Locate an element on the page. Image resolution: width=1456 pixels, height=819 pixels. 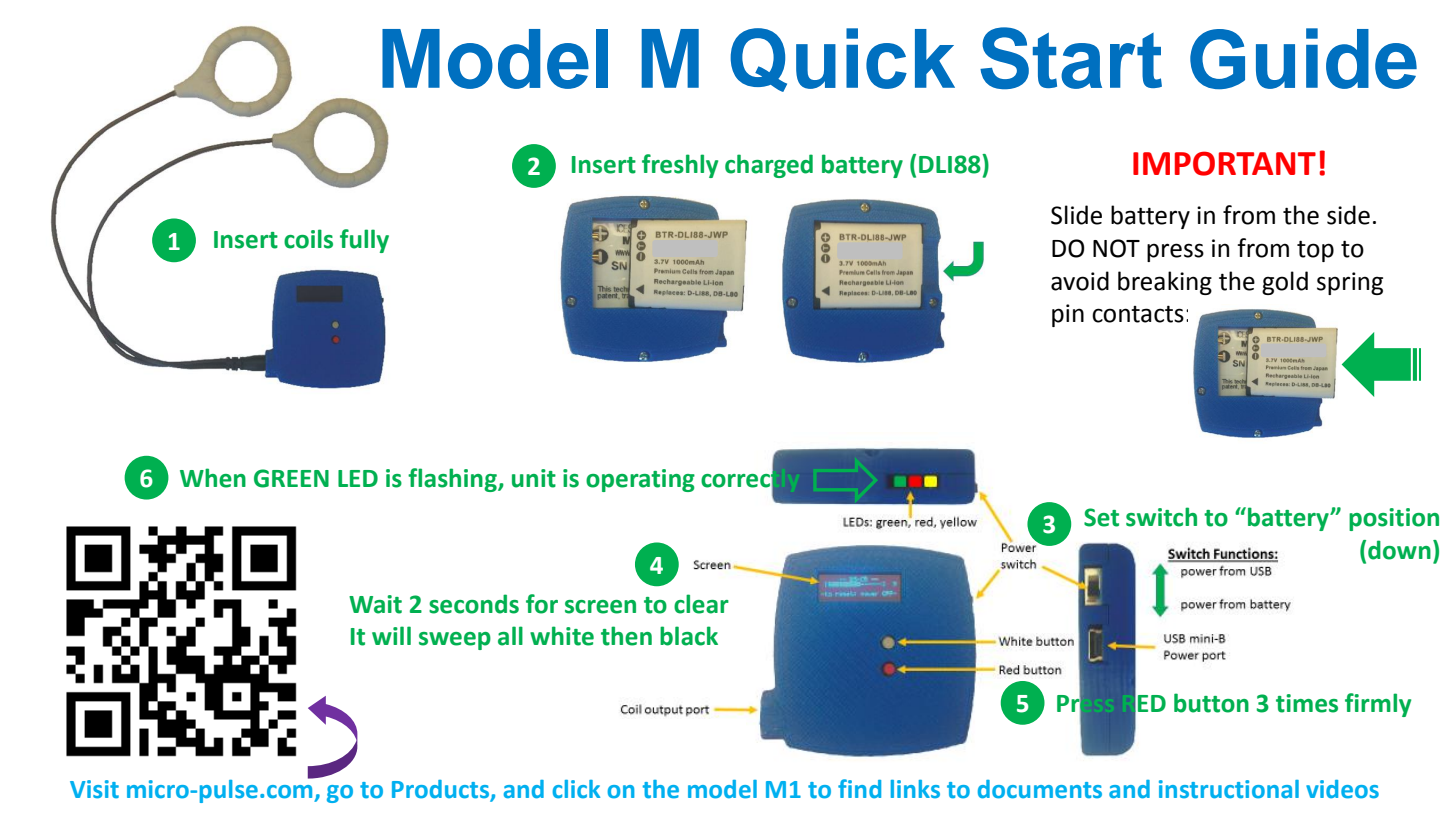
Guide is located at coordinates (1303, 58).
